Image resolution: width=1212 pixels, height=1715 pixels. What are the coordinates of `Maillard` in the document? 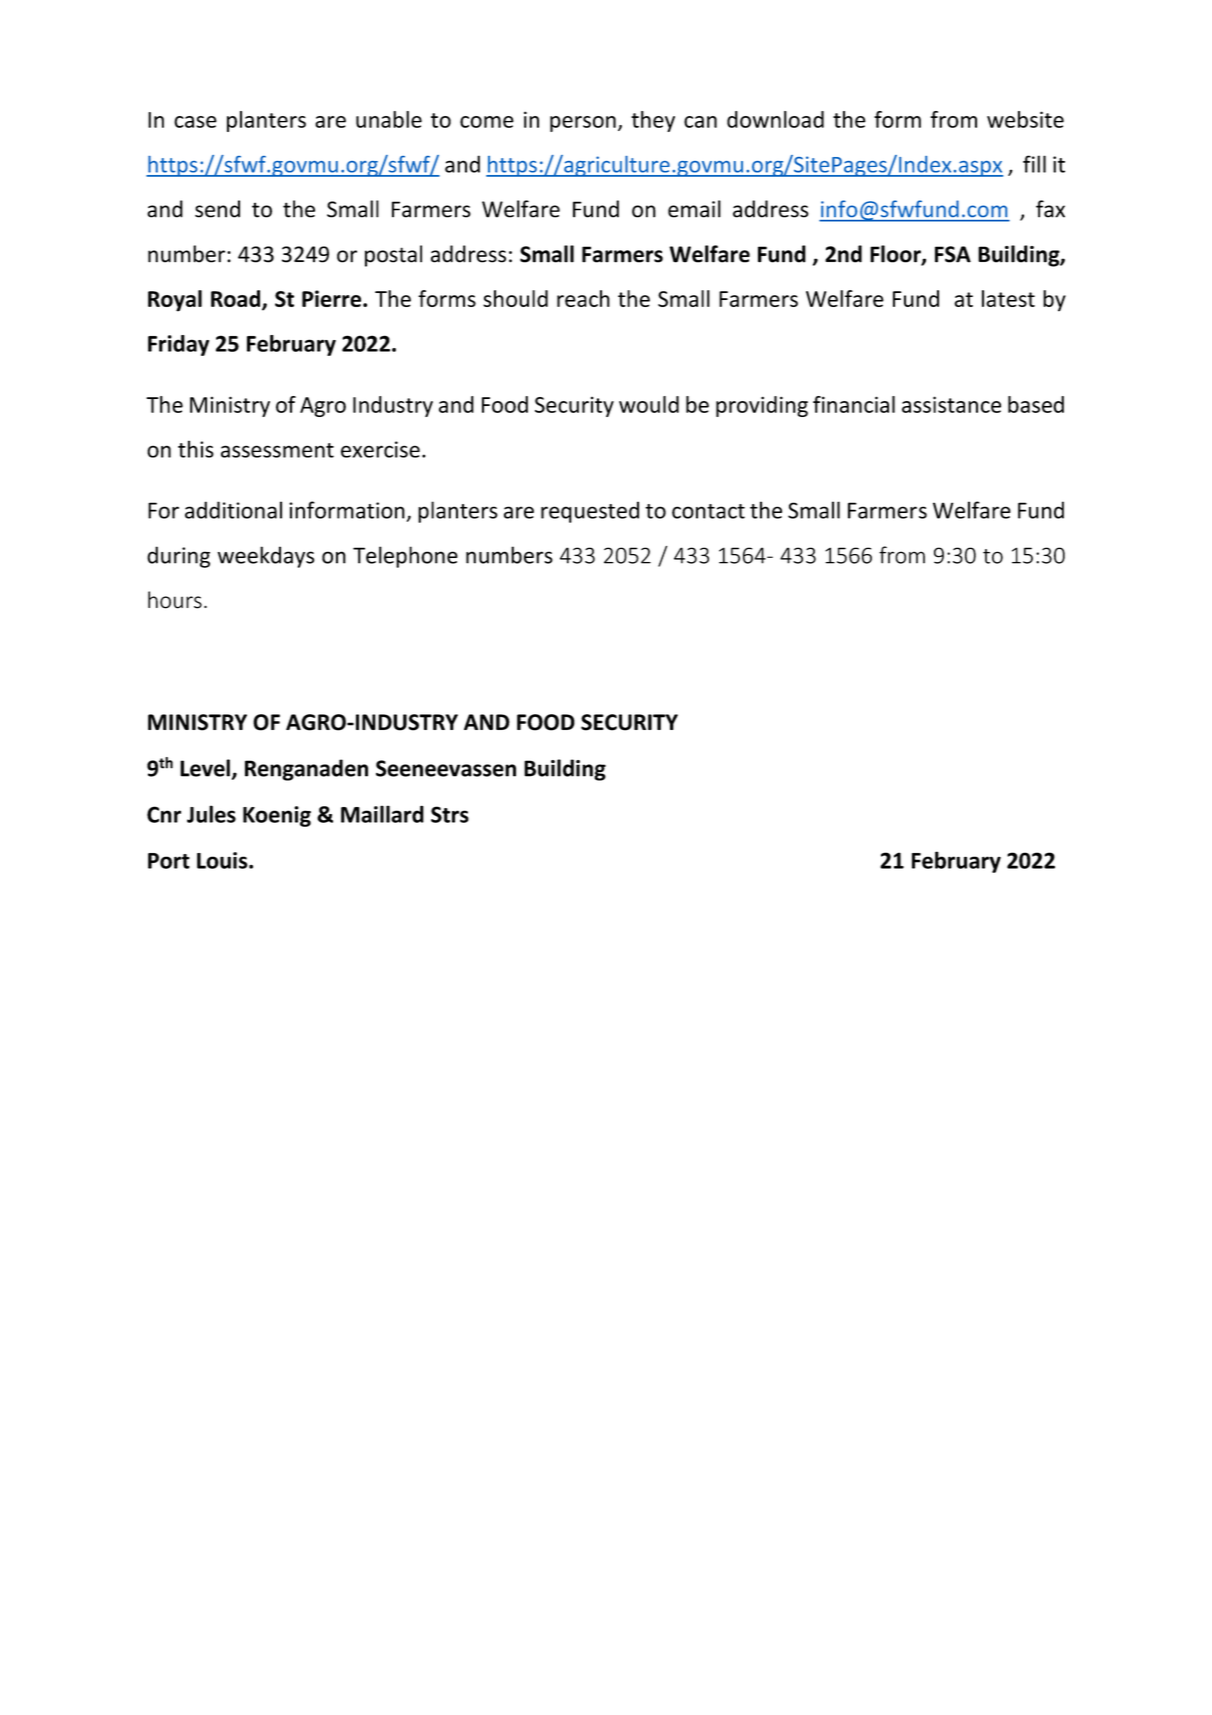 It's located at (382, 814).
